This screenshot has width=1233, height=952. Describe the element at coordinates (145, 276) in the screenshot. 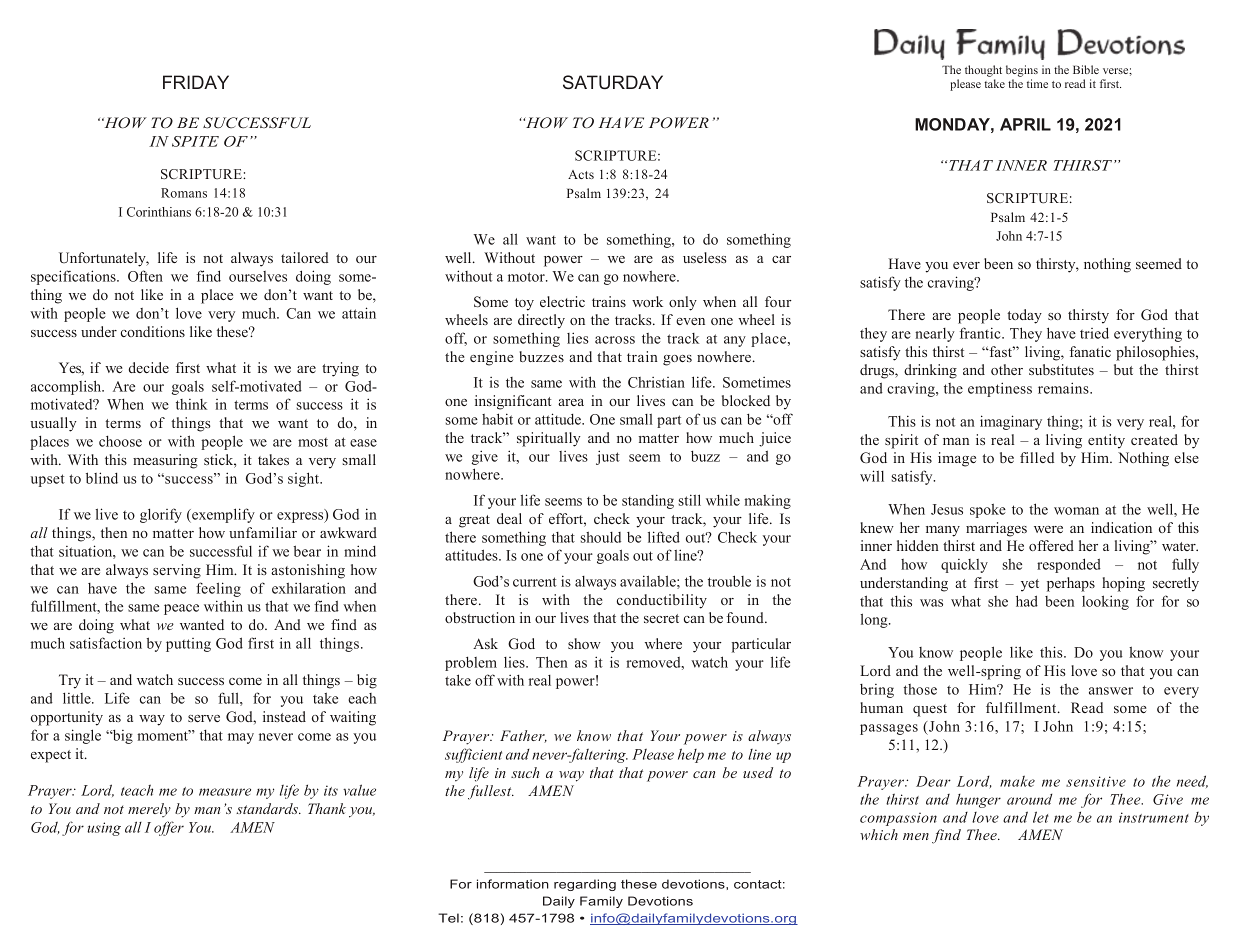

I see `Often` at that location.
